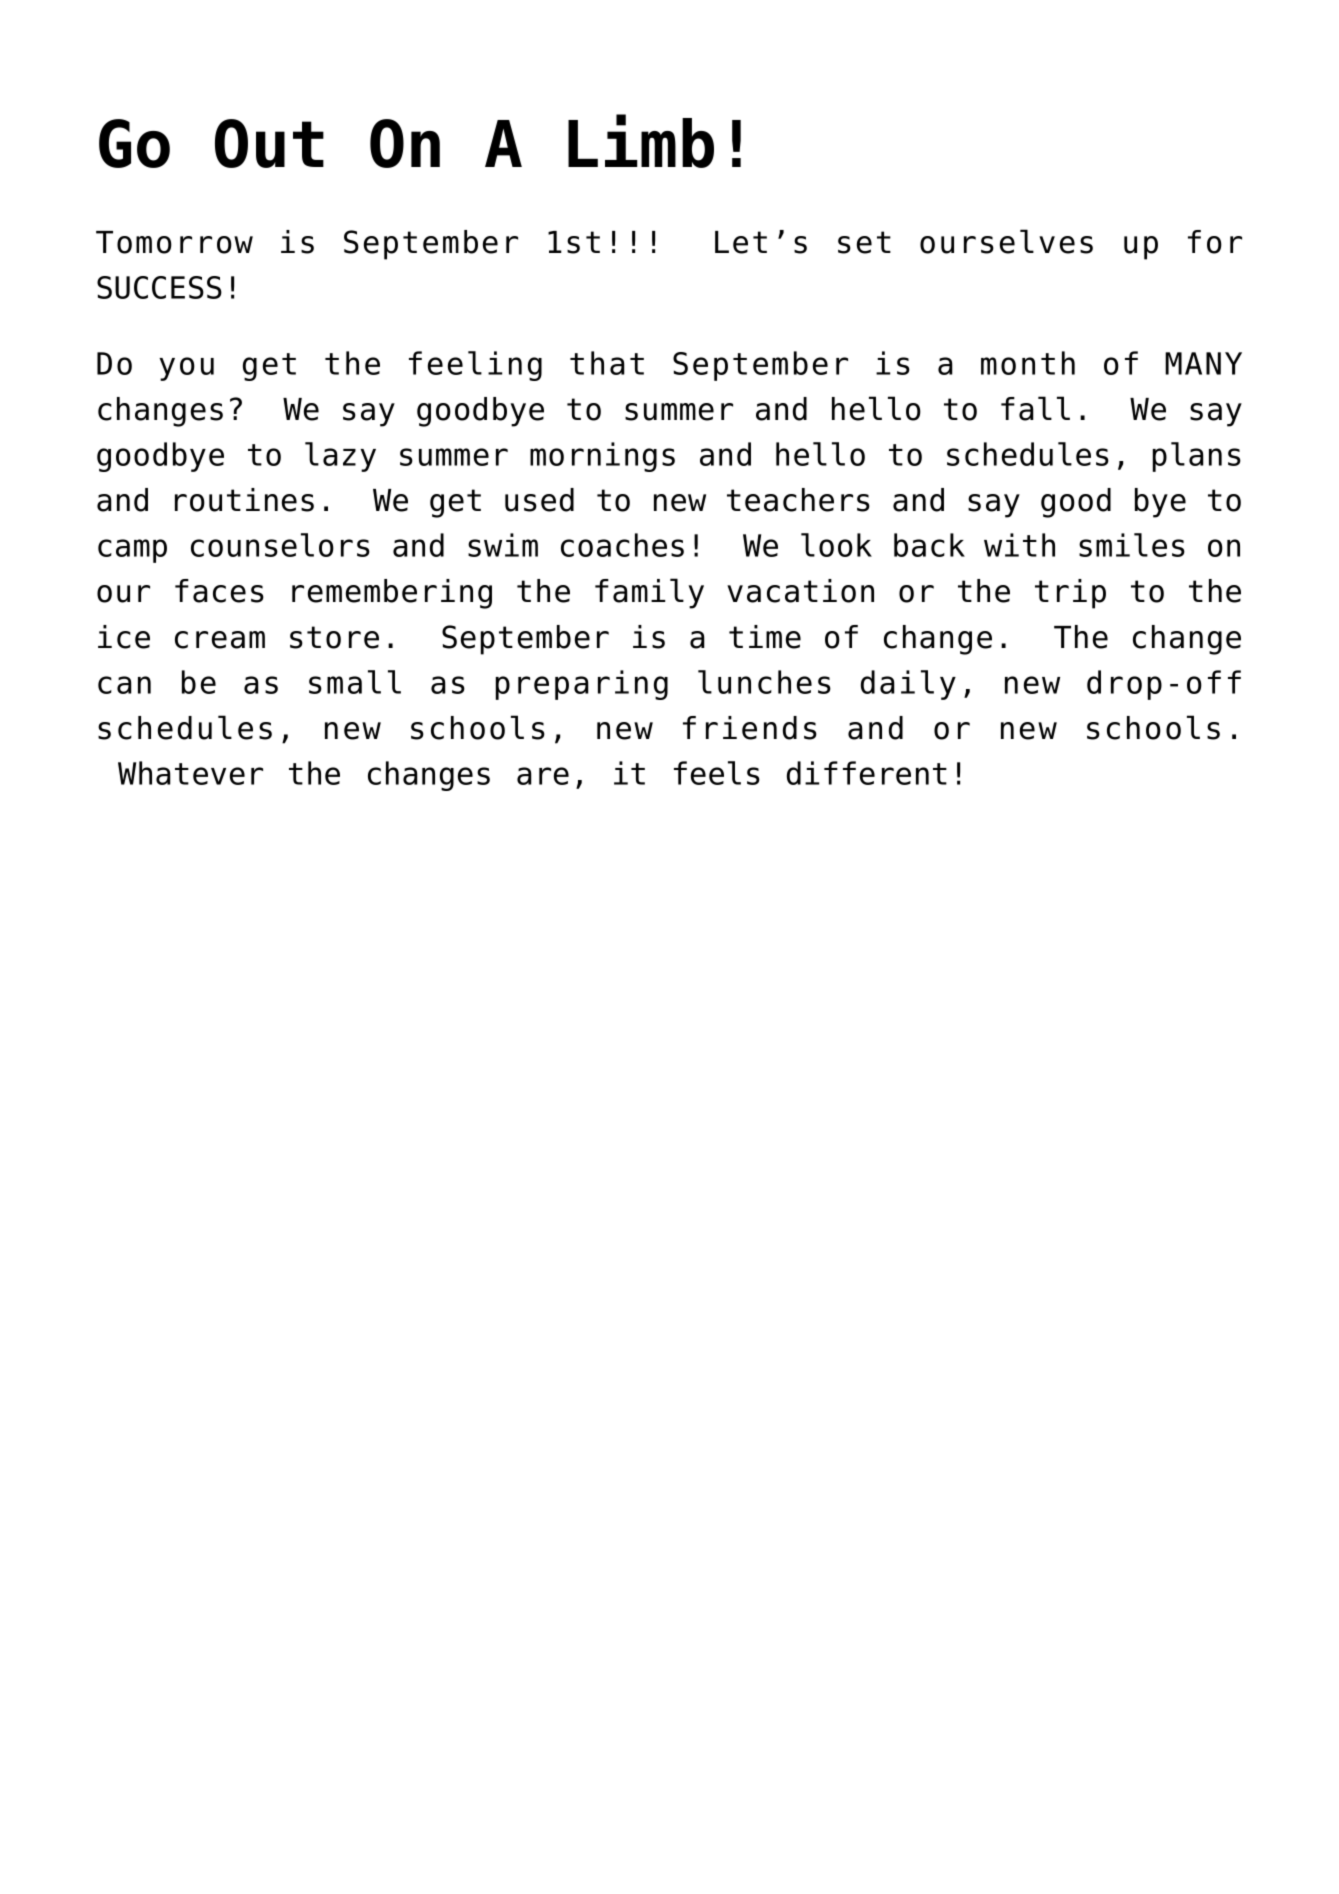  Describe the element at coordinates (1006, 241) in the screenshot. I see `ourselves` at that location.
